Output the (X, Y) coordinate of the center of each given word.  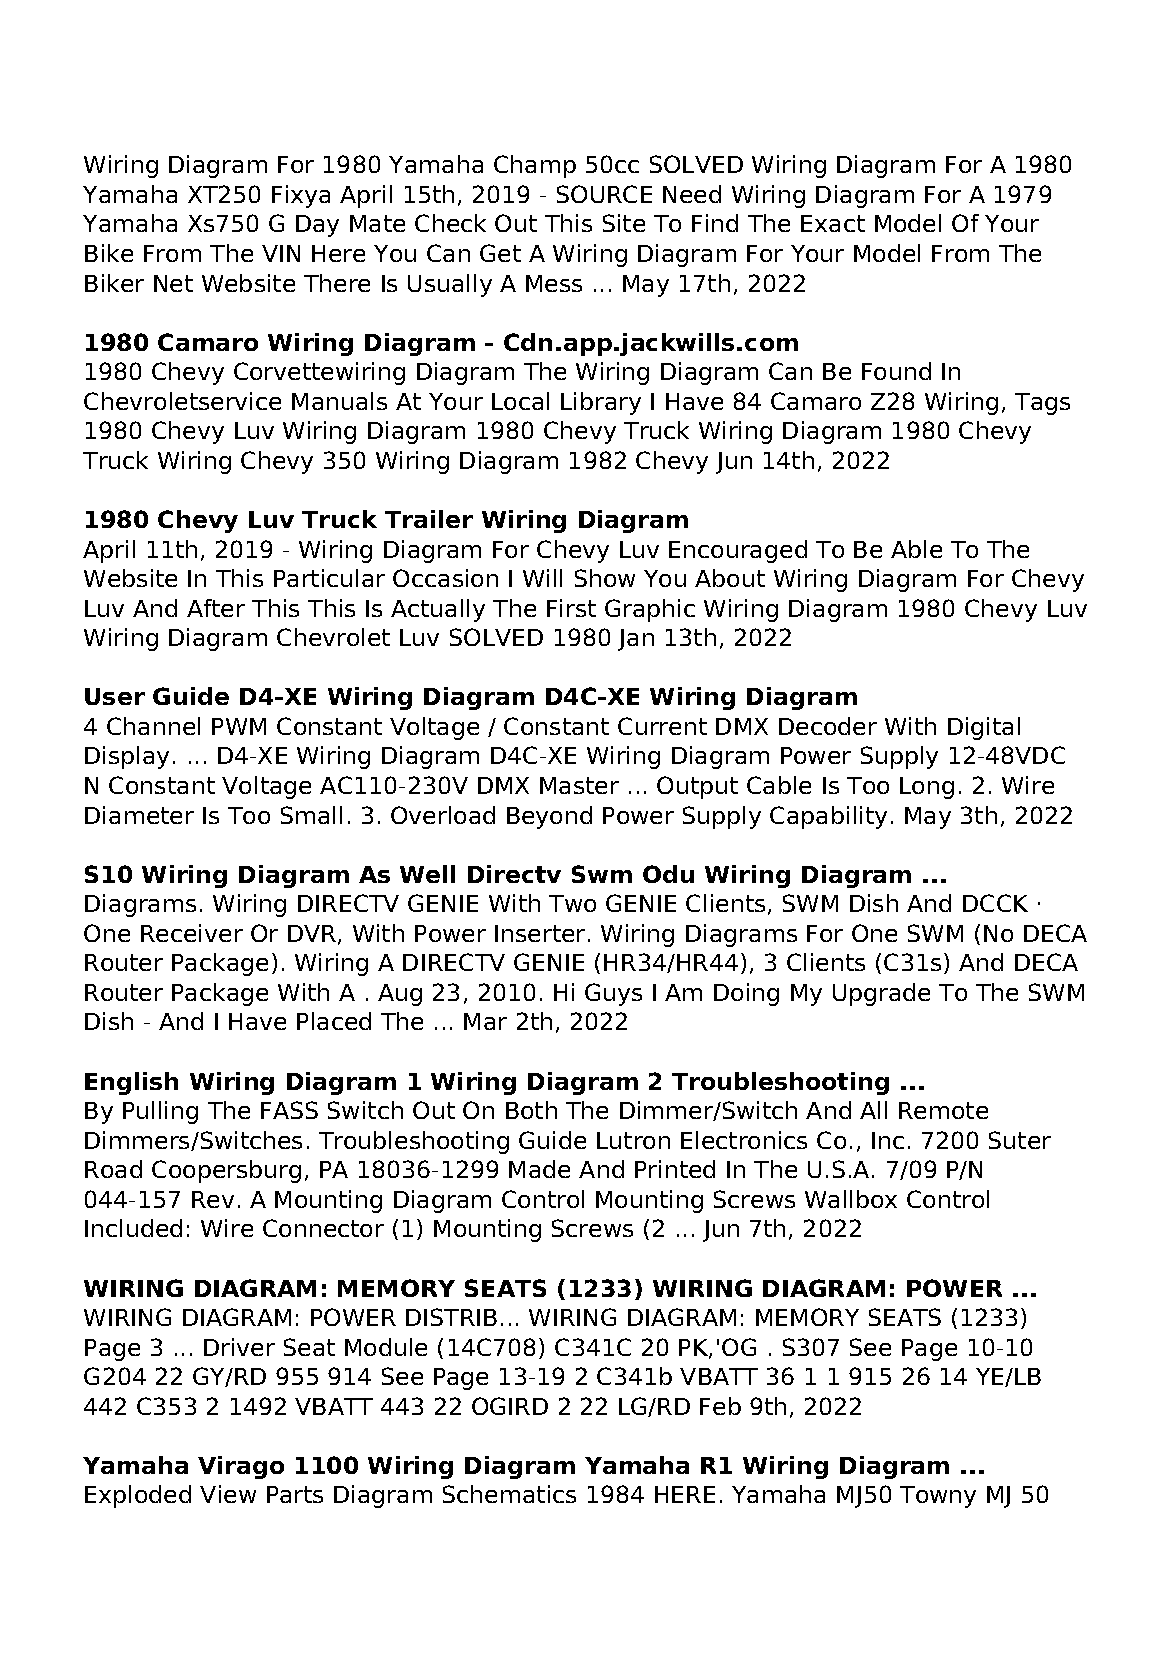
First (571, 608)
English (131, 1083)
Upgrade (881, 994)
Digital (984, 728)
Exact (833, 223)
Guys (613, 994)
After (216, 608)
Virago (241, 1467)
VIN (281, 253)
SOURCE (604, 194)
